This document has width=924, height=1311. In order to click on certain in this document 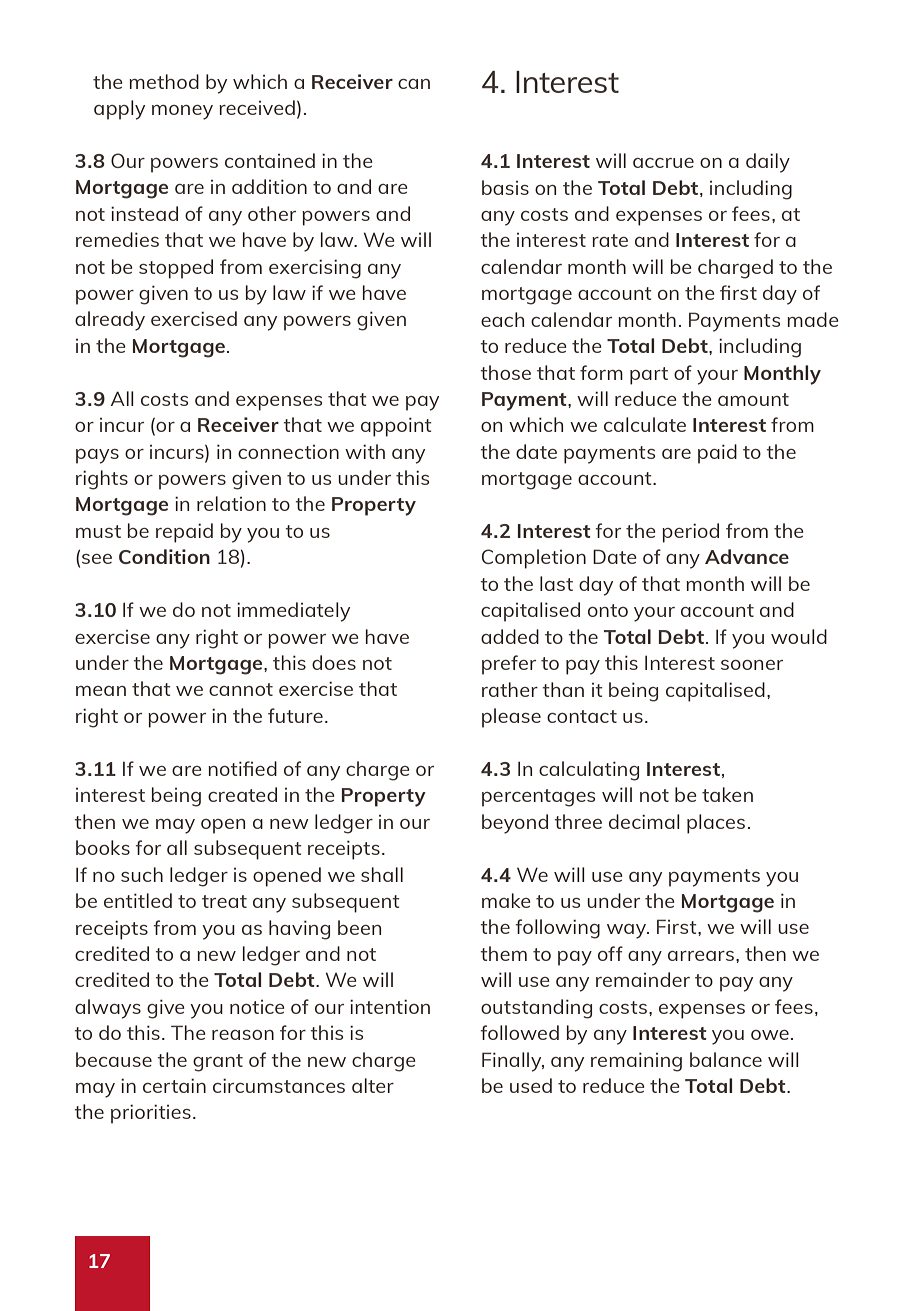, I will do `click(174, 1085)`.
